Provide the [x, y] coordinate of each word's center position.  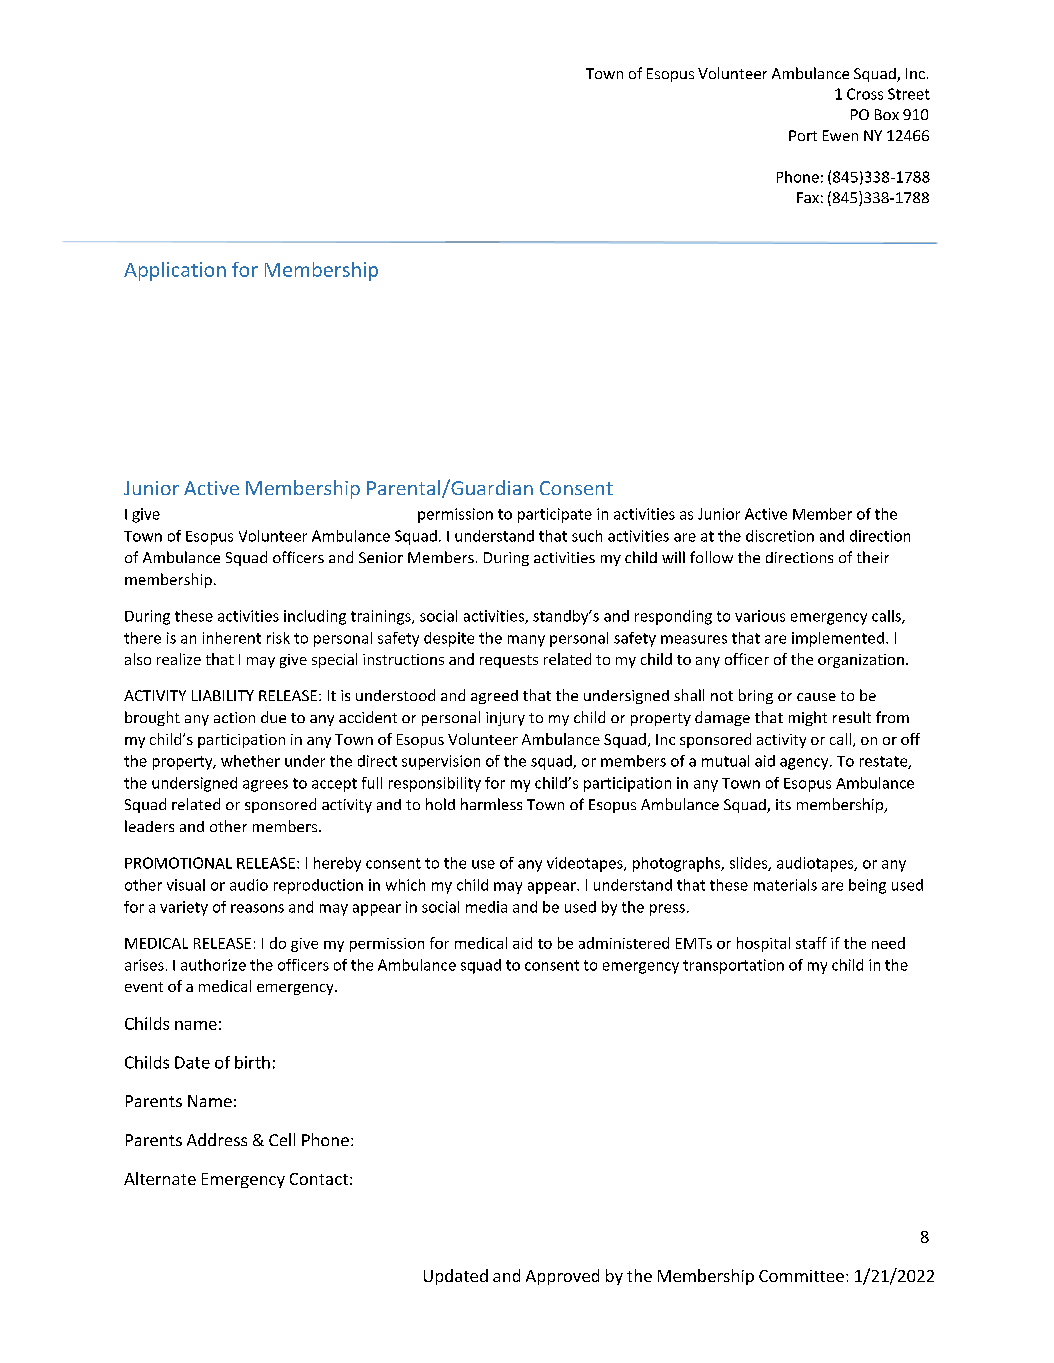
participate [555, 515]
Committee [801, 1276]
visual [186, 885]
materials [785, 885]
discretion [780, 536]
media [486, 907]
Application [175, 271]
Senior [381, 557]
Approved [562, 1277]
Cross [865, 94]
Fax [808, 197]
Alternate [160, 1178]
